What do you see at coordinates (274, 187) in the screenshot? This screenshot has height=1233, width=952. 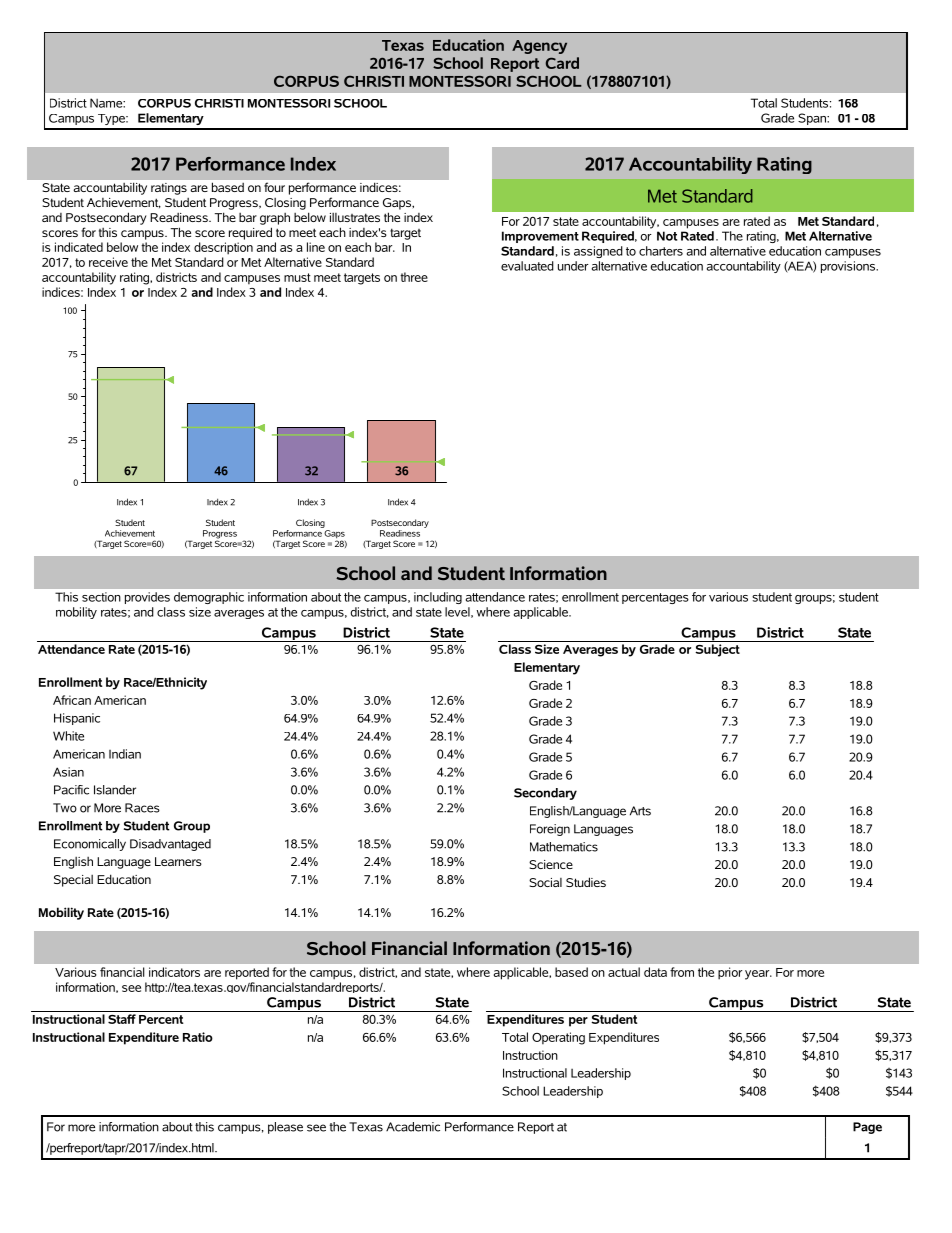 I see `four` at bounding box center [274, 187].
